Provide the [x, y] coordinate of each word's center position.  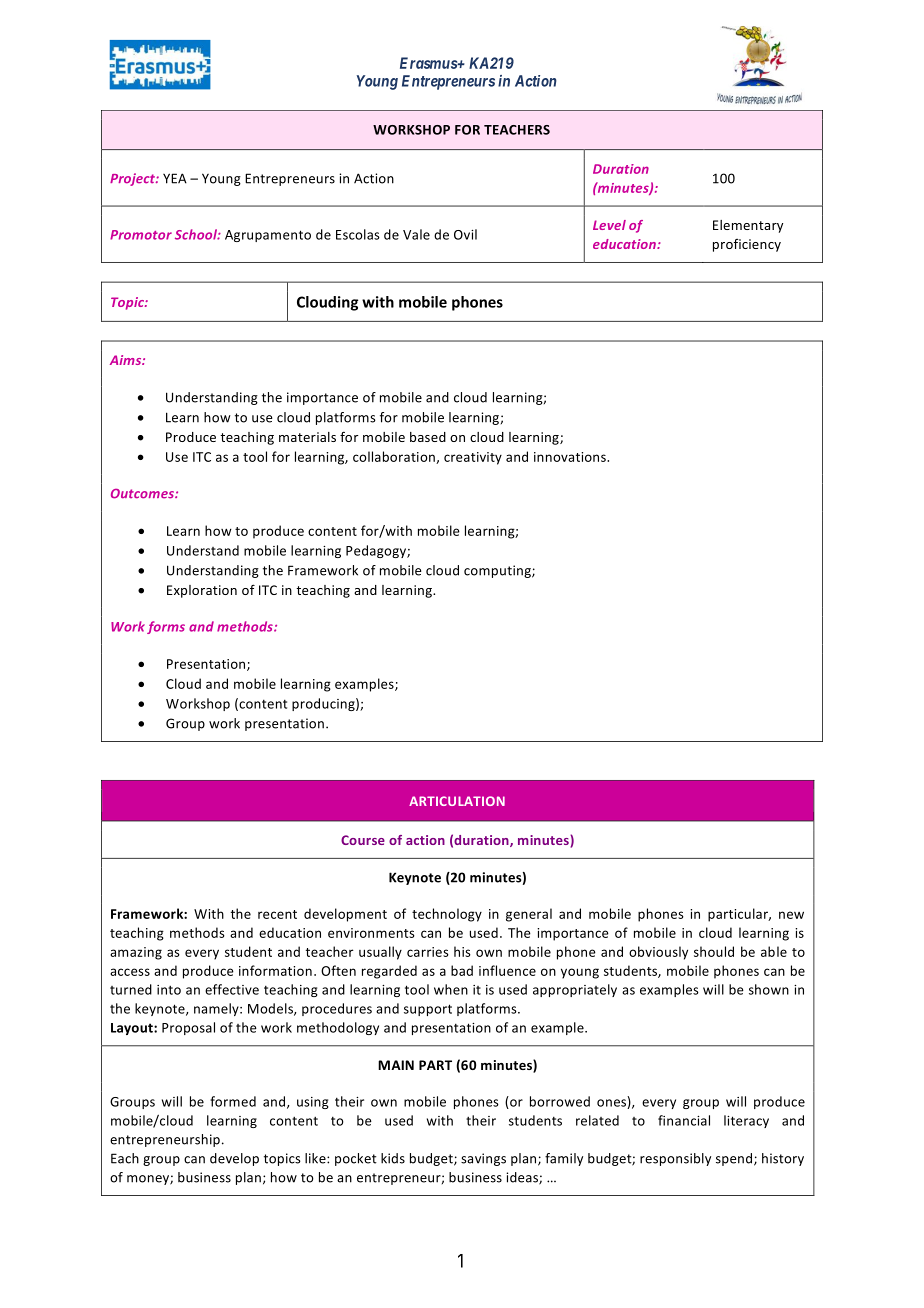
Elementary [748, 226]
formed [233, 1101]
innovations [571, 457]
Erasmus [429, 63]
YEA [175, 178]
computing [498, 571]
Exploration [202, 591]
